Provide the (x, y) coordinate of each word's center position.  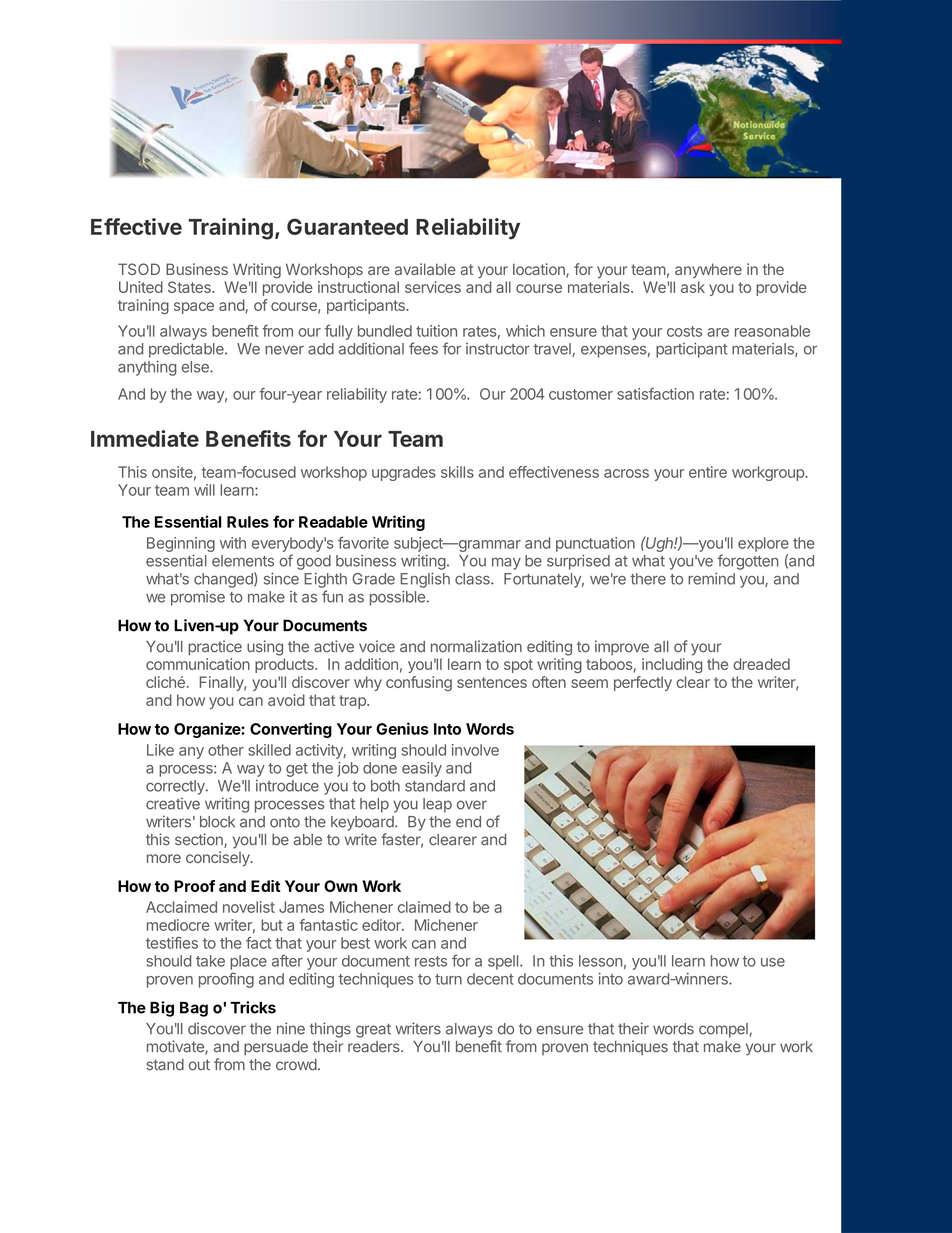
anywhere (708, 270)
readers (375, 1047)
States (190, 287)
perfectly (643, 683)
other (226, 750)
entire (708, 472)
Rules (248, 522)
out (199, 1065)
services (433, 287)
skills (457, 472)
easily (422, 769)
